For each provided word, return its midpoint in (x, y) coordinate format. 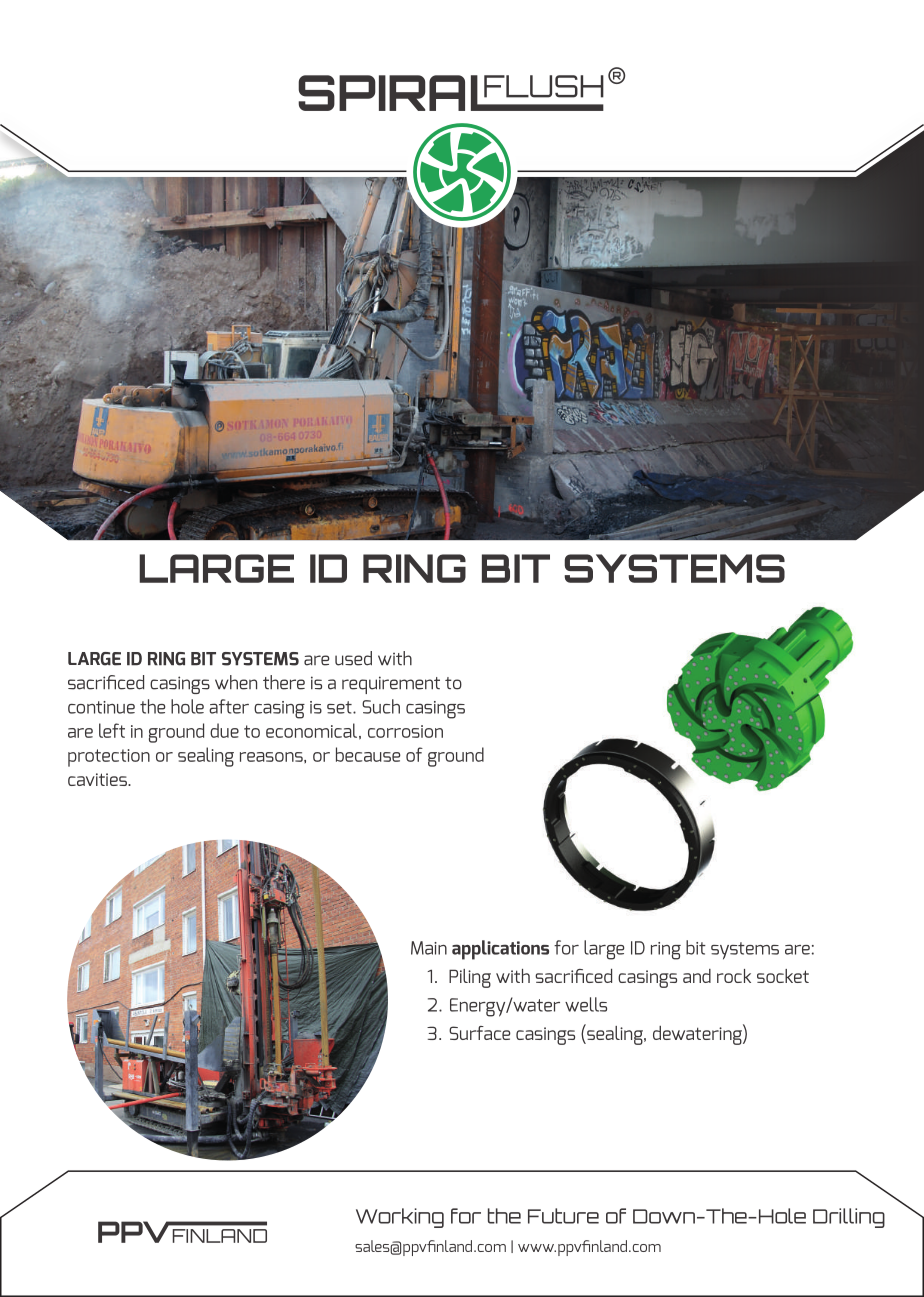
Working (400, 1218)
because (368, 754)
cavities (98, 779)
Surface (480, 1033)
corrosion (405, 731)
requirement (391, 685)
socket (783, 976)
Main (429, 948)
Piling (470, 978)
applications (500, 950)
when (236, 682)
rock (734, 976)
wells (586, 1004)
